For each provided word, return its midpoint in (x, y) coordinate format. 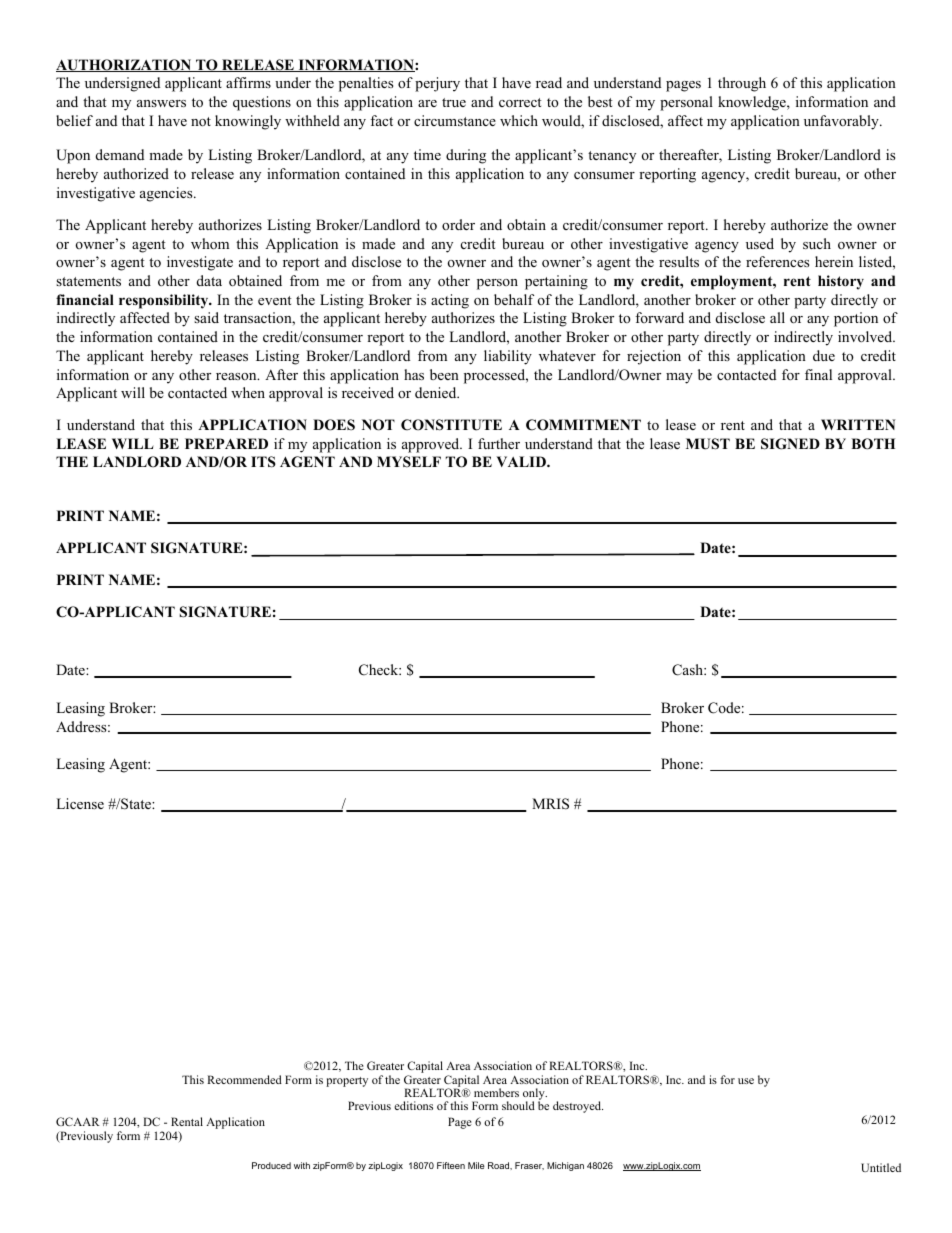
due (824, 355)
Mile (476, 1165)
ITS (263, 462)
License (80, 803)
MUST (708, 444)
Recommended (244, 1079)
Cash (688, 670)
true (454, 102)
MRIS (550, 804)
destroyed (578, 1107)
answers (161, 103)
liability (508, 357)
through (742, 84)
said (206, 317)
